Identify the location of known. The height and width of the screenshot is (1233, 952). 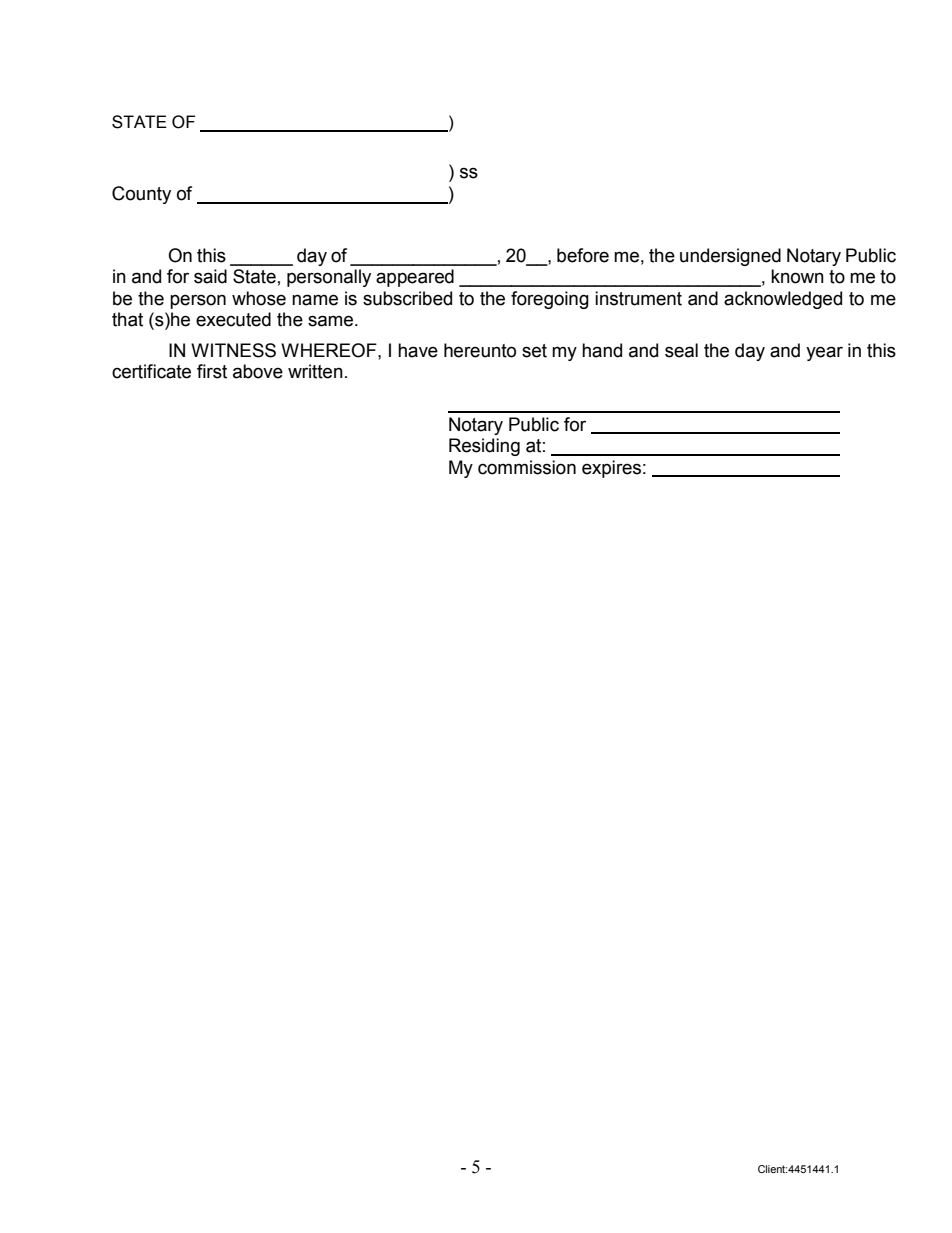
(797, 276).
